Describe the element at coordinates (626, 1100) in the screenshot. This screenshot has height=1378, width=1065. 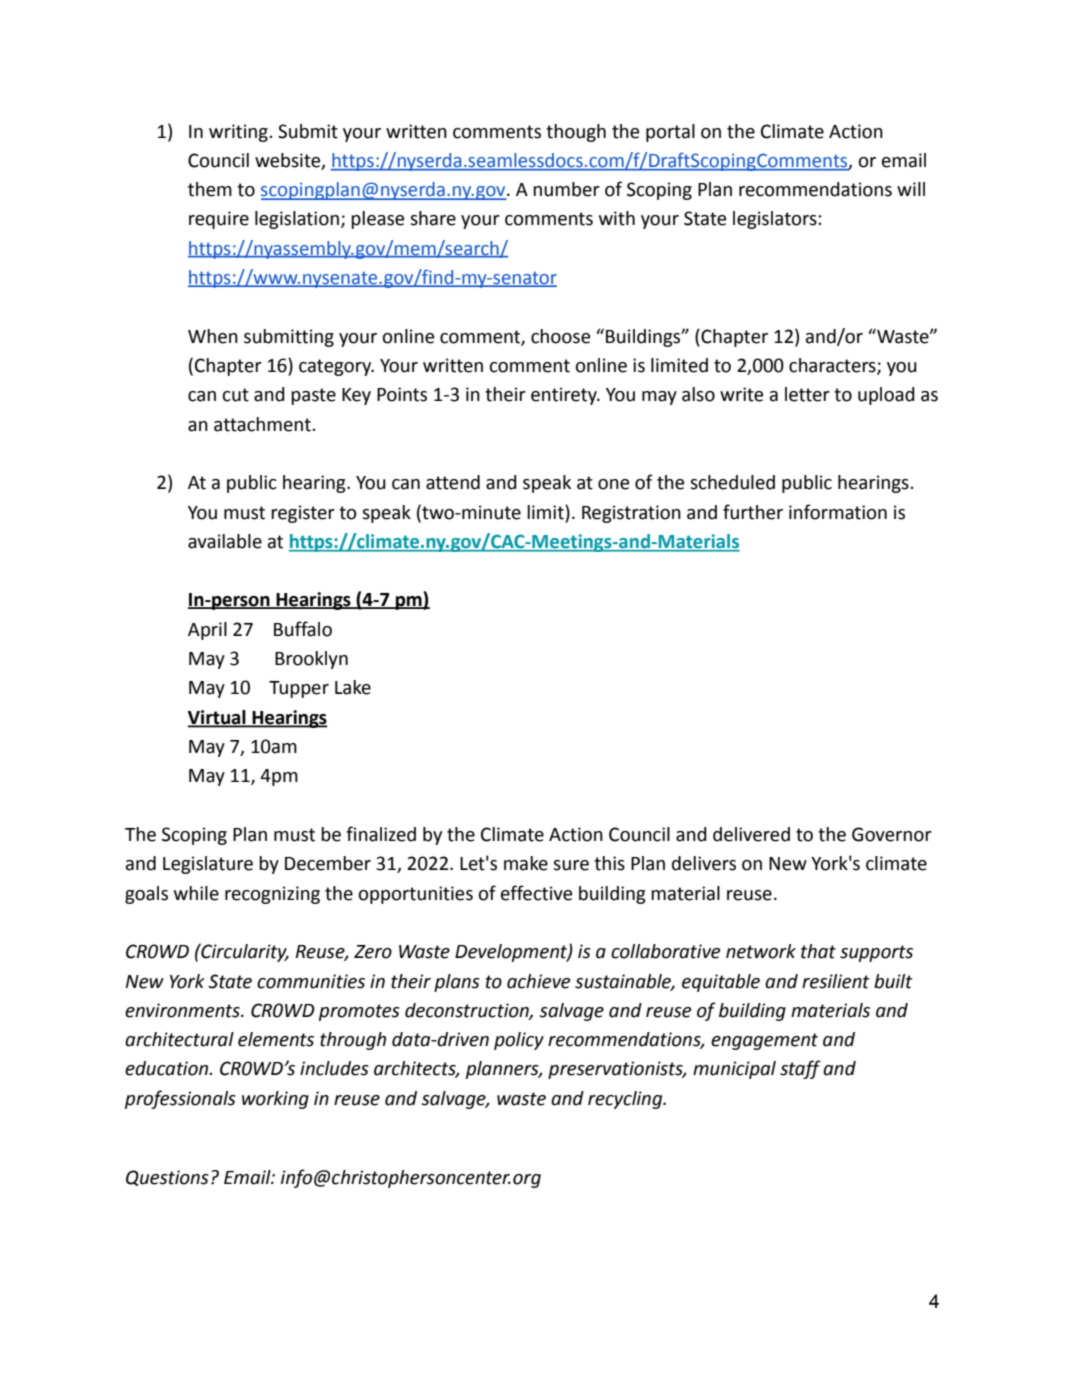
I see `recycling` at that location.
